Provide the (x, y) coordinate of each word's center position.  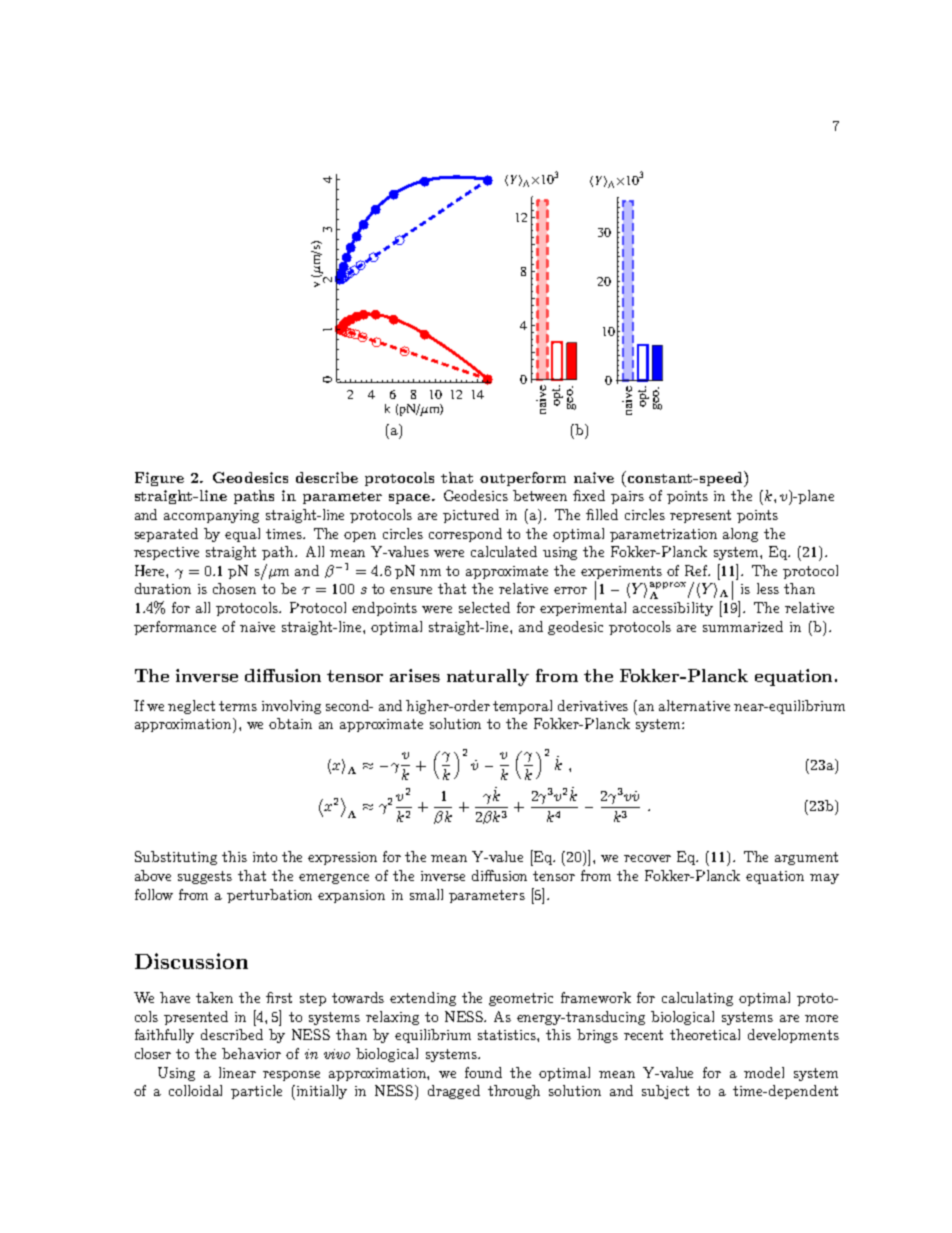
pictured (471, 516)
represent (700, 516)
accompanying (211, 516)
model (764, 1072)
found (483, 1072)
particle (256, 1092)
